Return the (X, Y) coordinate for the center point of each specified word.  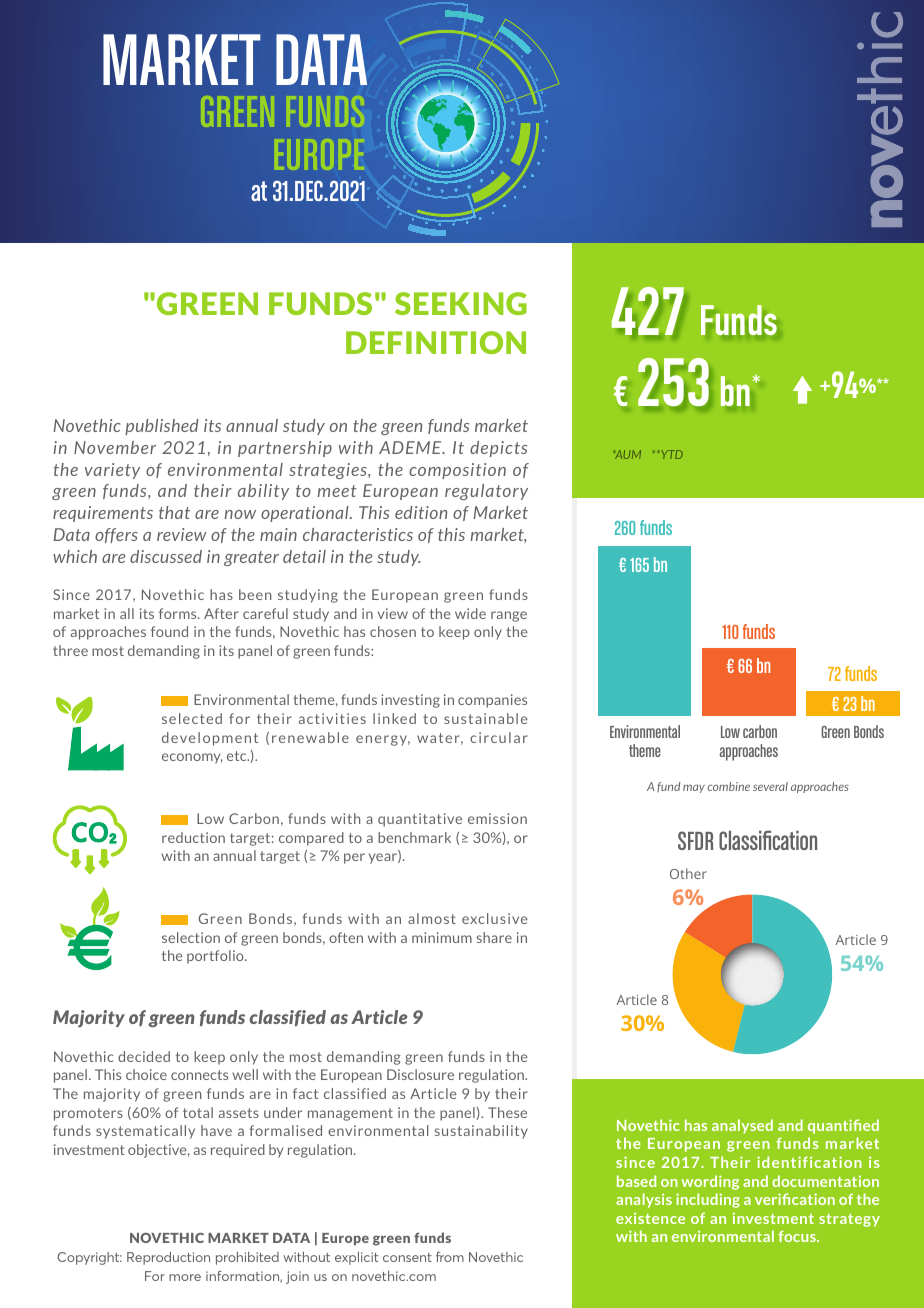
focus (798, 1236)
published (162, 427)
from (450, 1256)
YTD (672, 454)
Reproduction (168, 1258)
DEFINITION (436, 342)
